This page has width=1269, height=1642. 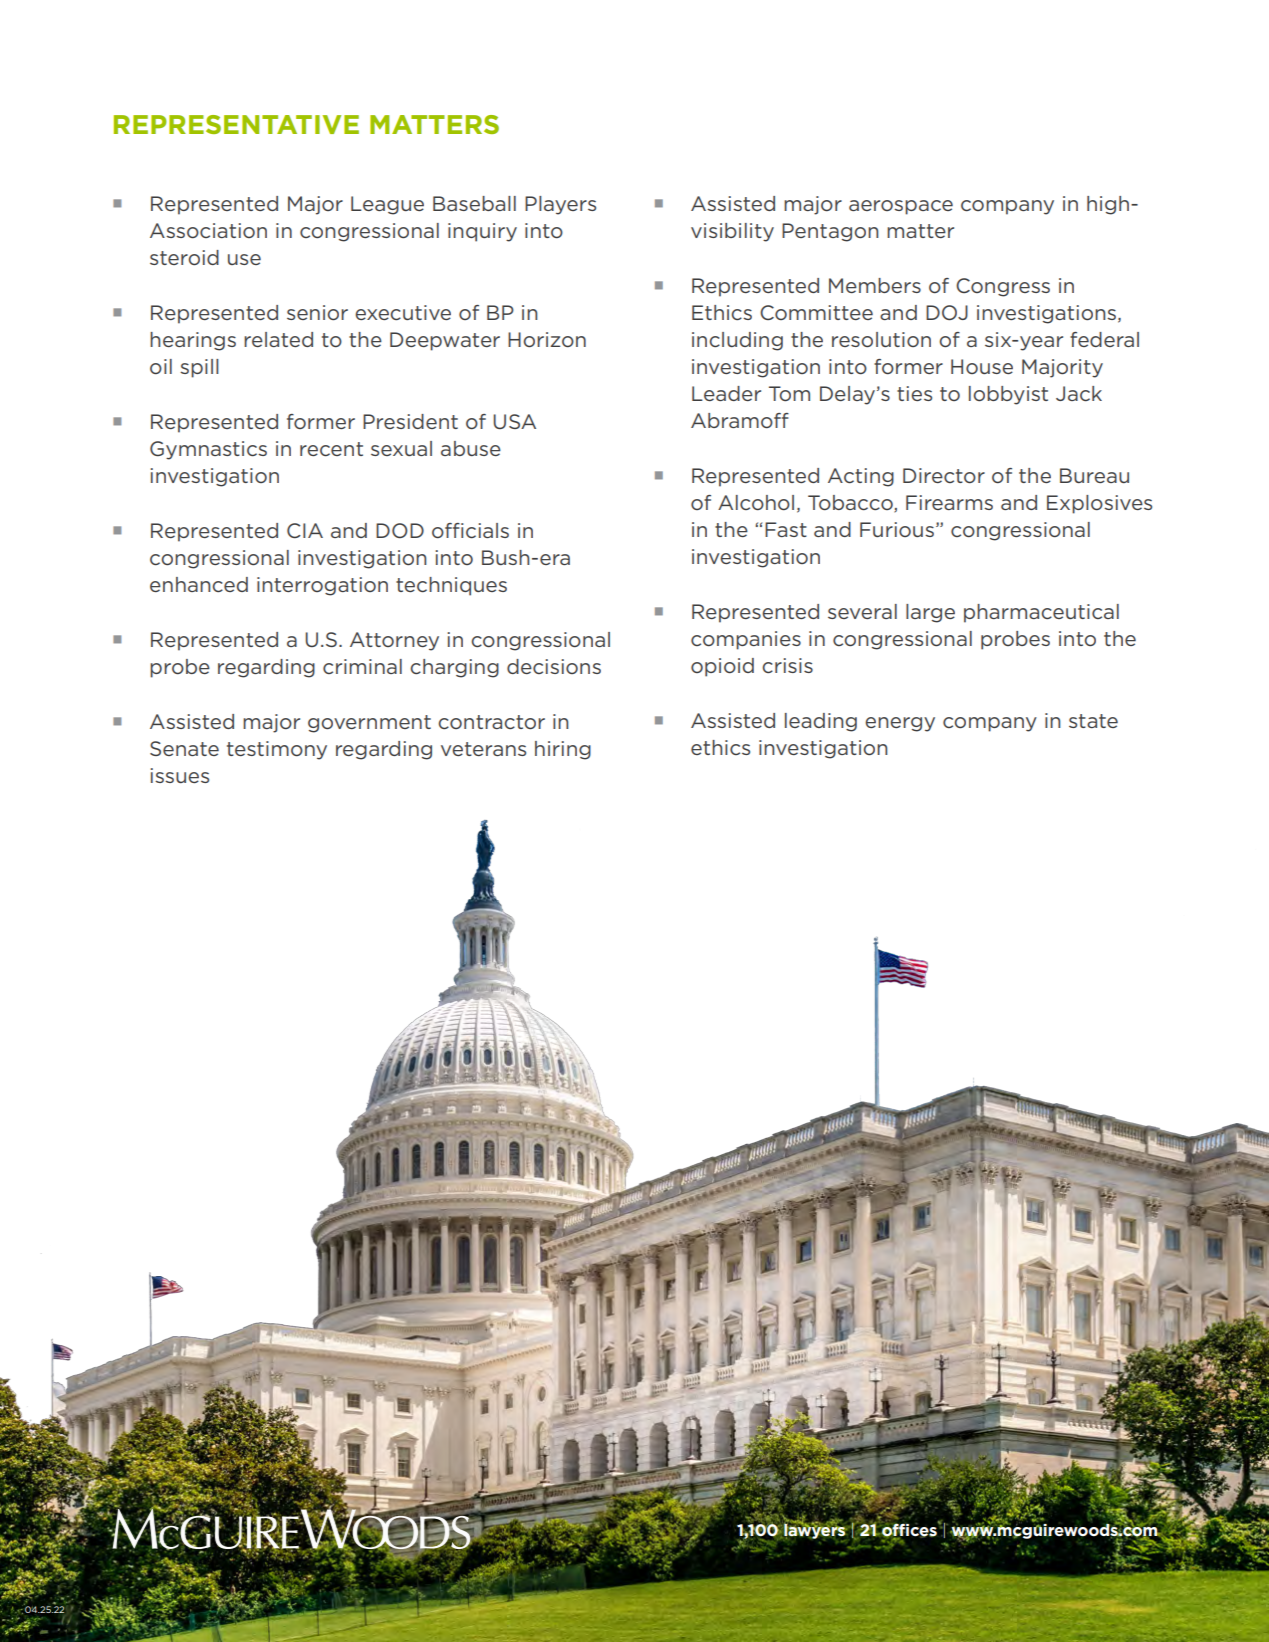 What do you see at coordinates (944, 475) in the page?
I see `Director` at bounding box center [944, 475].
